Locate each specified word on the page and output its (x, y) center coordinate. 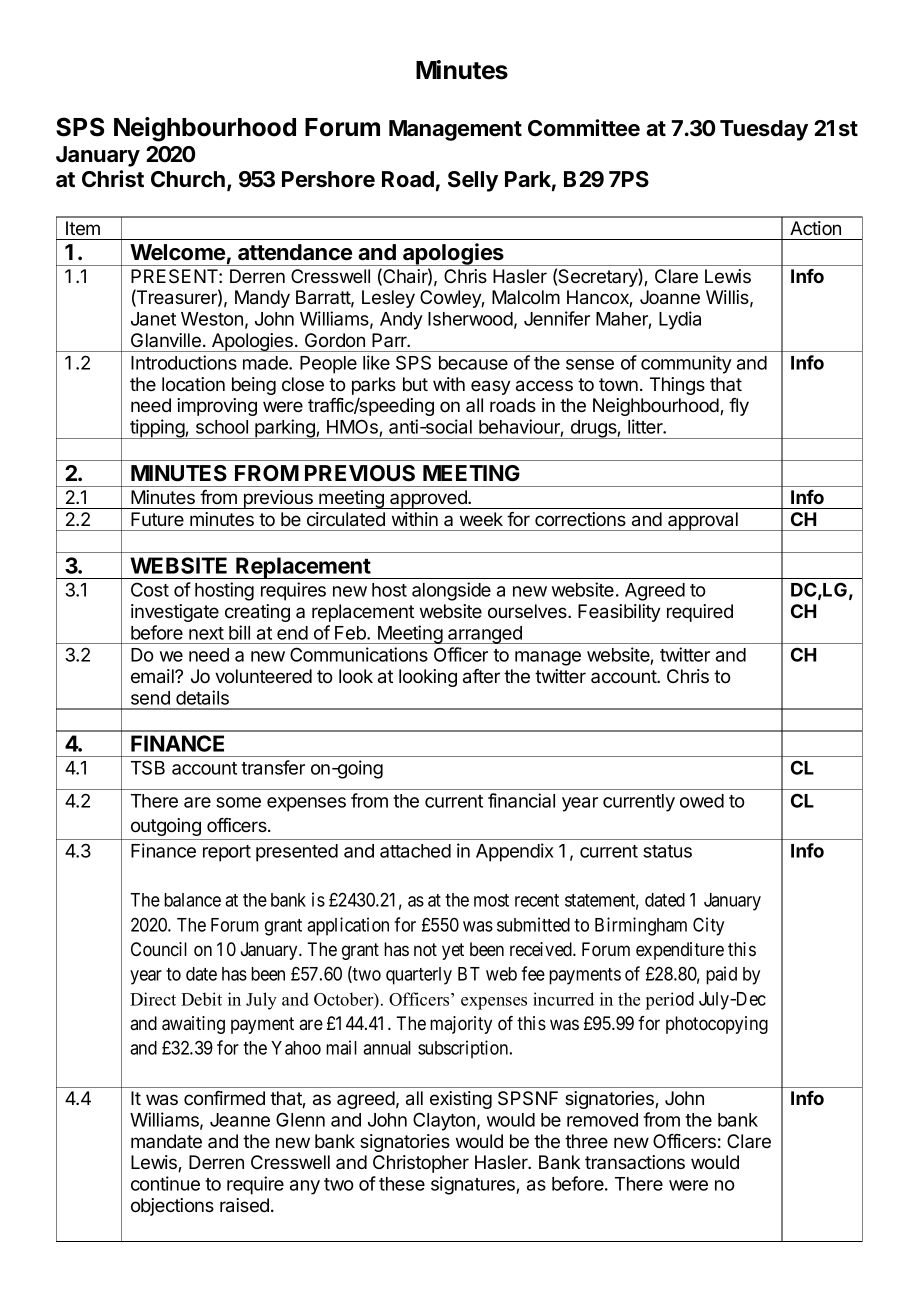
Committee (584, 128)
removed (602, 1120)
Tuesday (764, 130)
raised (244, 1205)
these (402, 1184)
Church (188, 179)
